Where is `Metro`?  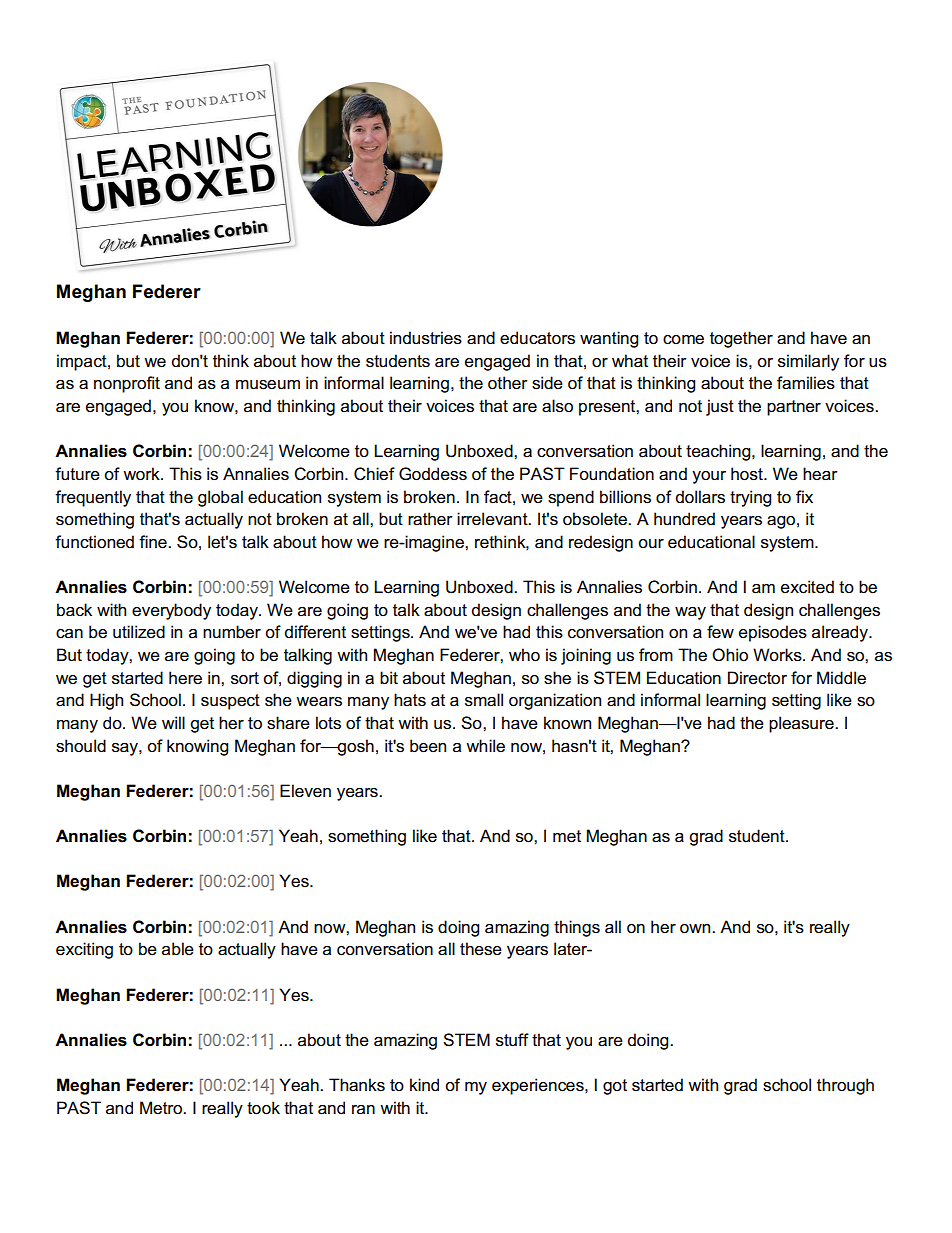 Metro is located at coordinates (162, 1108).
